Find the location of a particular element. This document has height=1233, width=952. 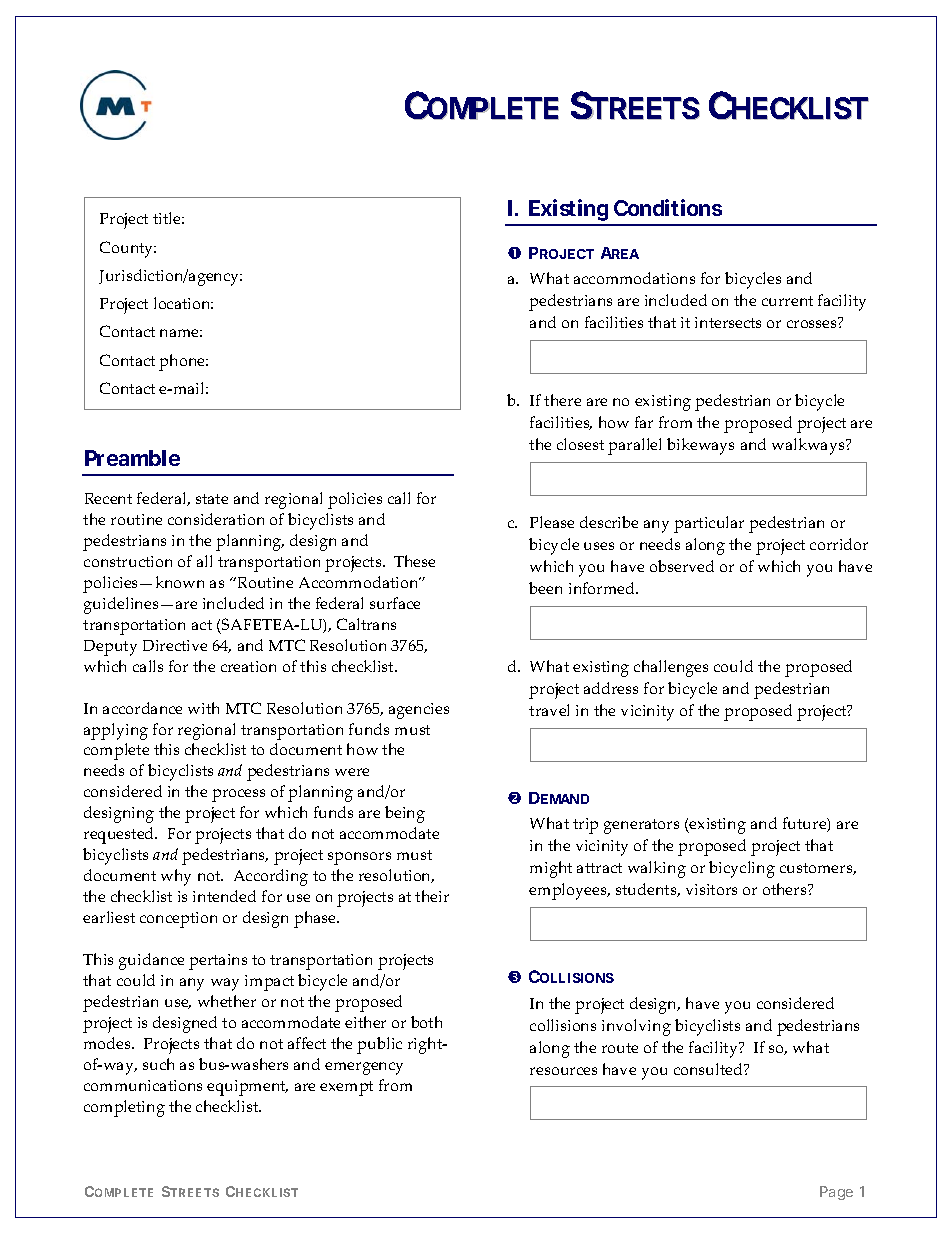

These is located at coordinates (414, 561).
